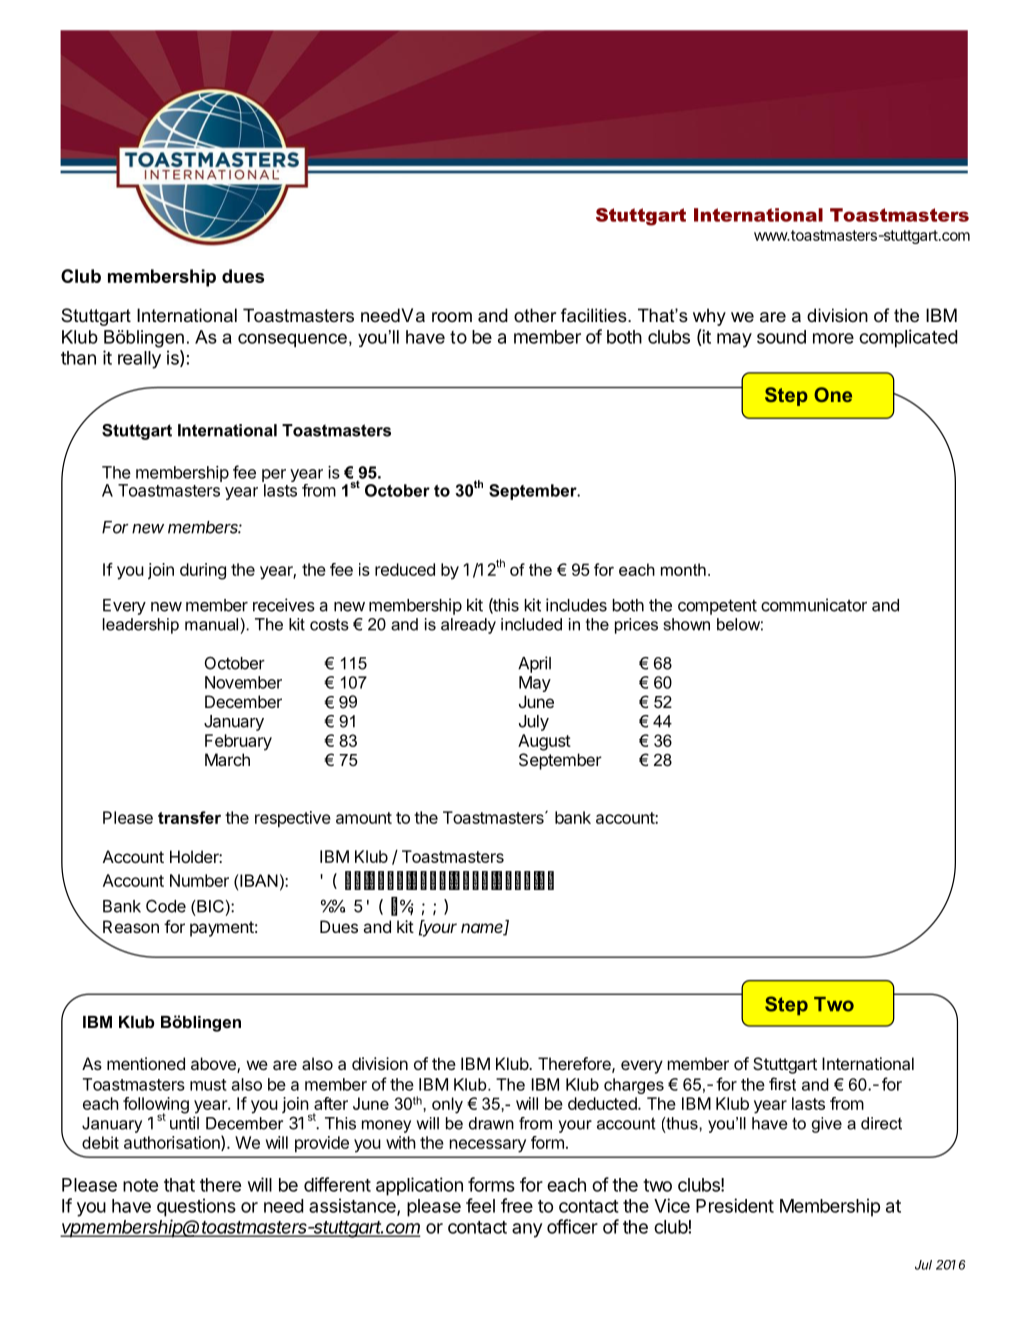 This document has height=1333, width=1030. I want to click on Code, so click(166, 906).
